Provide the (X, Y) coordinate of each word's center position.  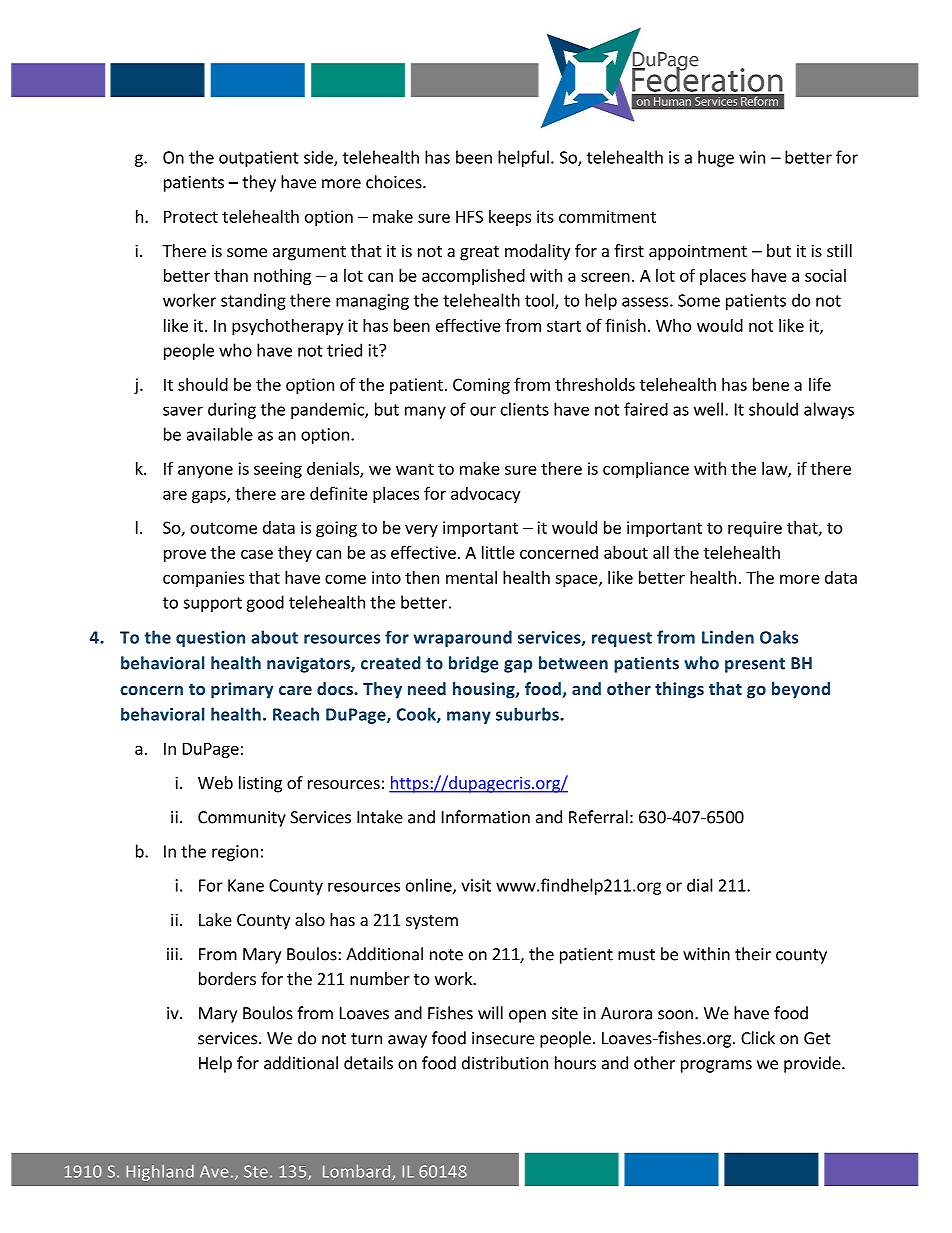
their (753, 954)
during (232, 410)
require (755, 529)
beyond (801, 690)
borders (227, 978)
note (446, 955)
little (498, 552)
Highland (160, 1173)
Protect (191, 216)
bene (771, 384)
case (257, 554)
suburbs (528, 714)
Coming (481, 386)
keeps (510, 218)
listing (260, 784)
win (752, 157)
